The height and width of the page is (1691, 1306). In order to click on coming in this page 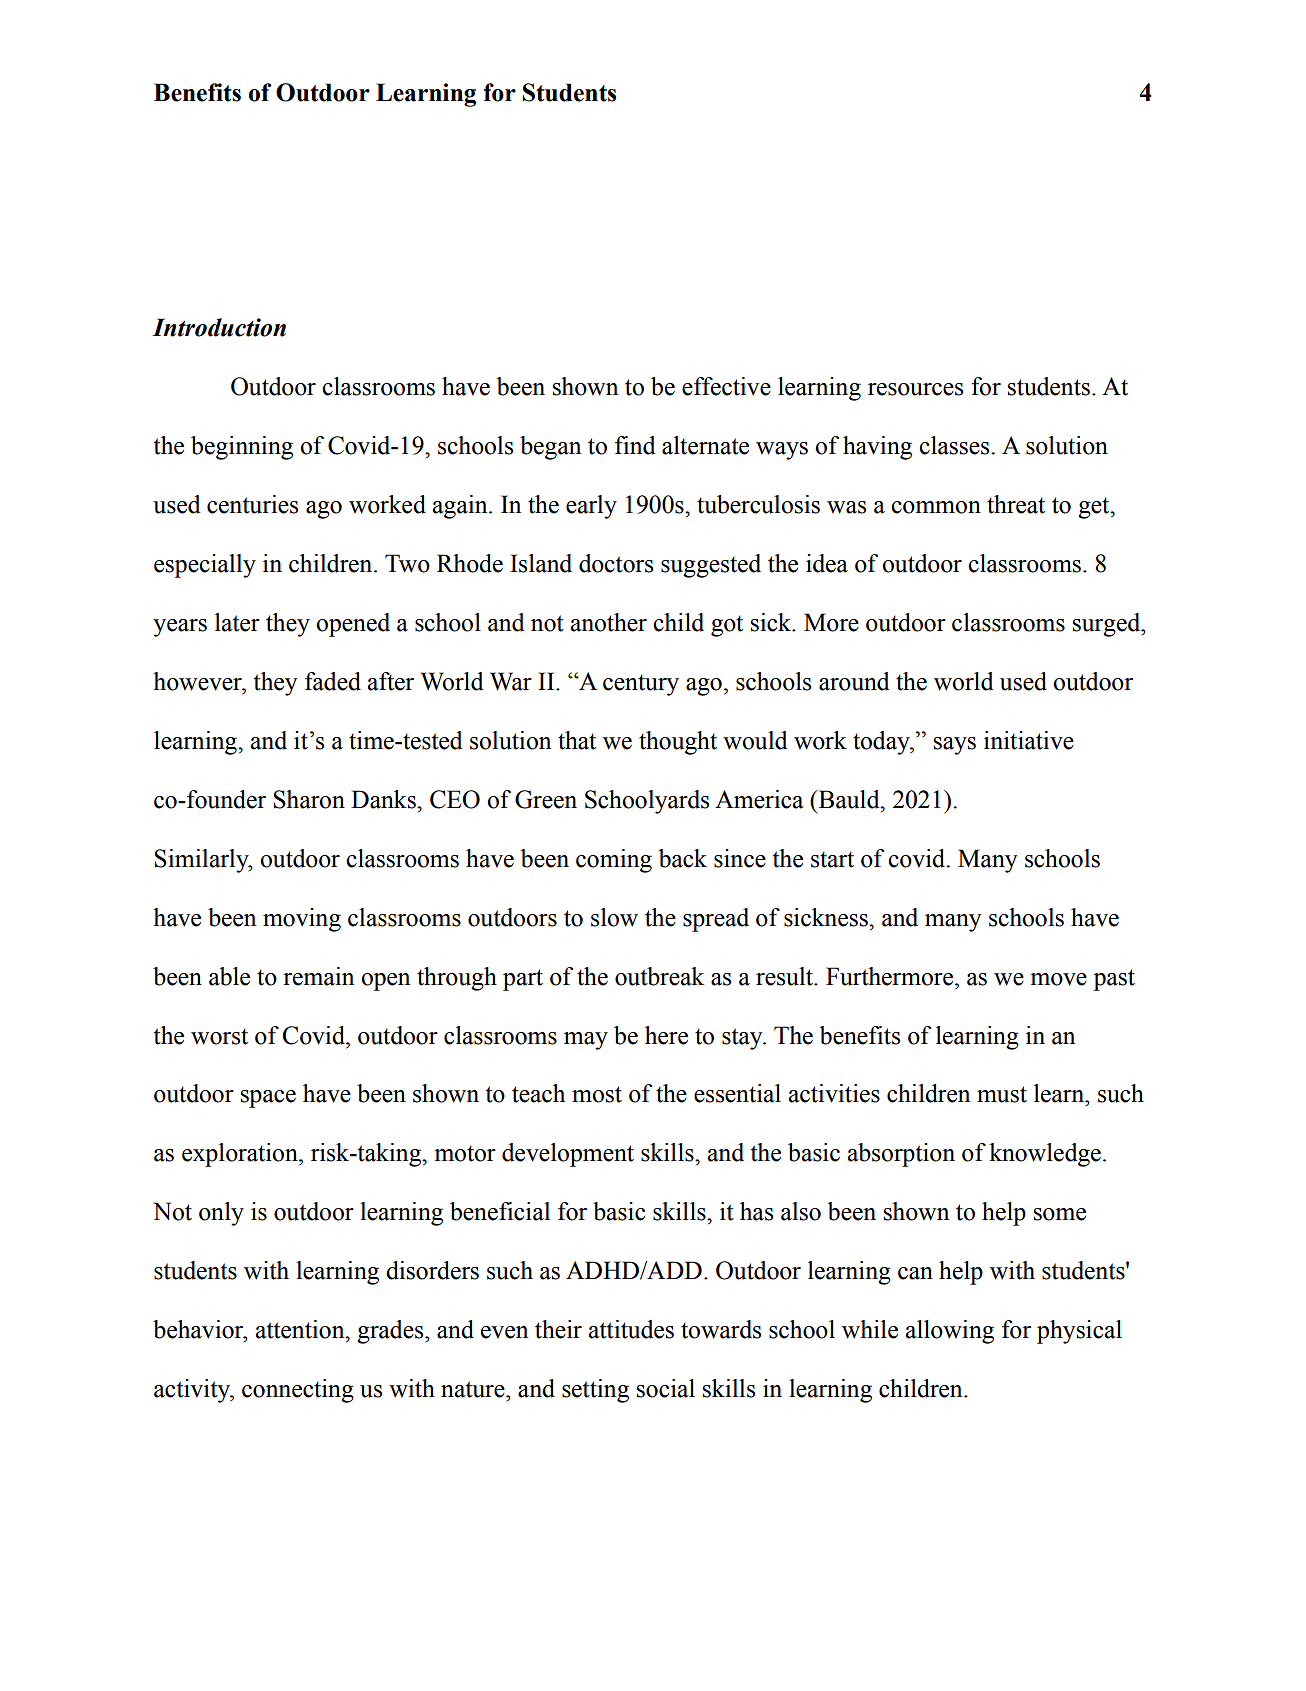, I will do `click(614, 861)`.
